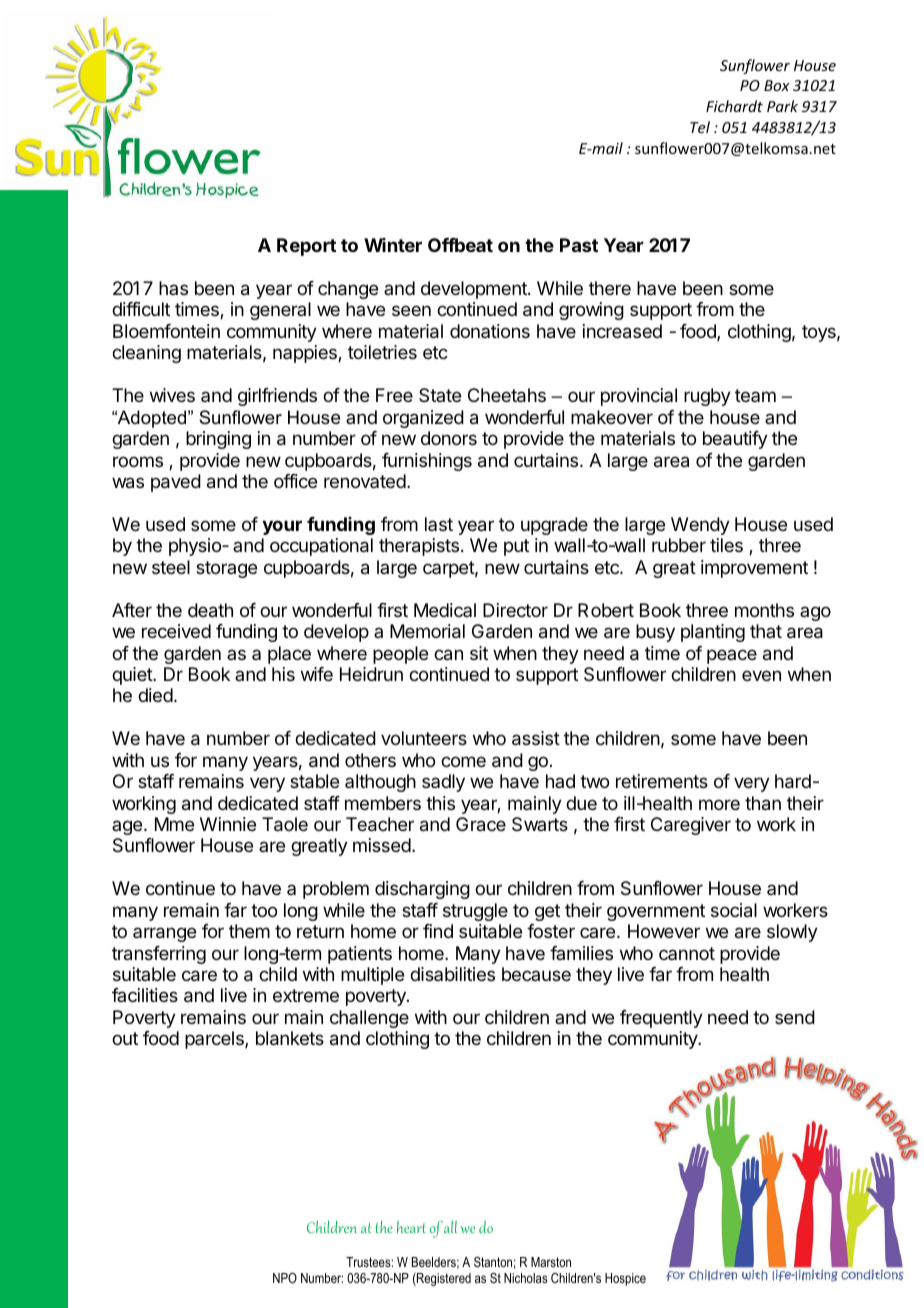 The height and width of the screenshot is (1308, 924). What do you see at coordinates (782, 106) in the screenshot?
I see `Park` at bounding box center [782, 106].
